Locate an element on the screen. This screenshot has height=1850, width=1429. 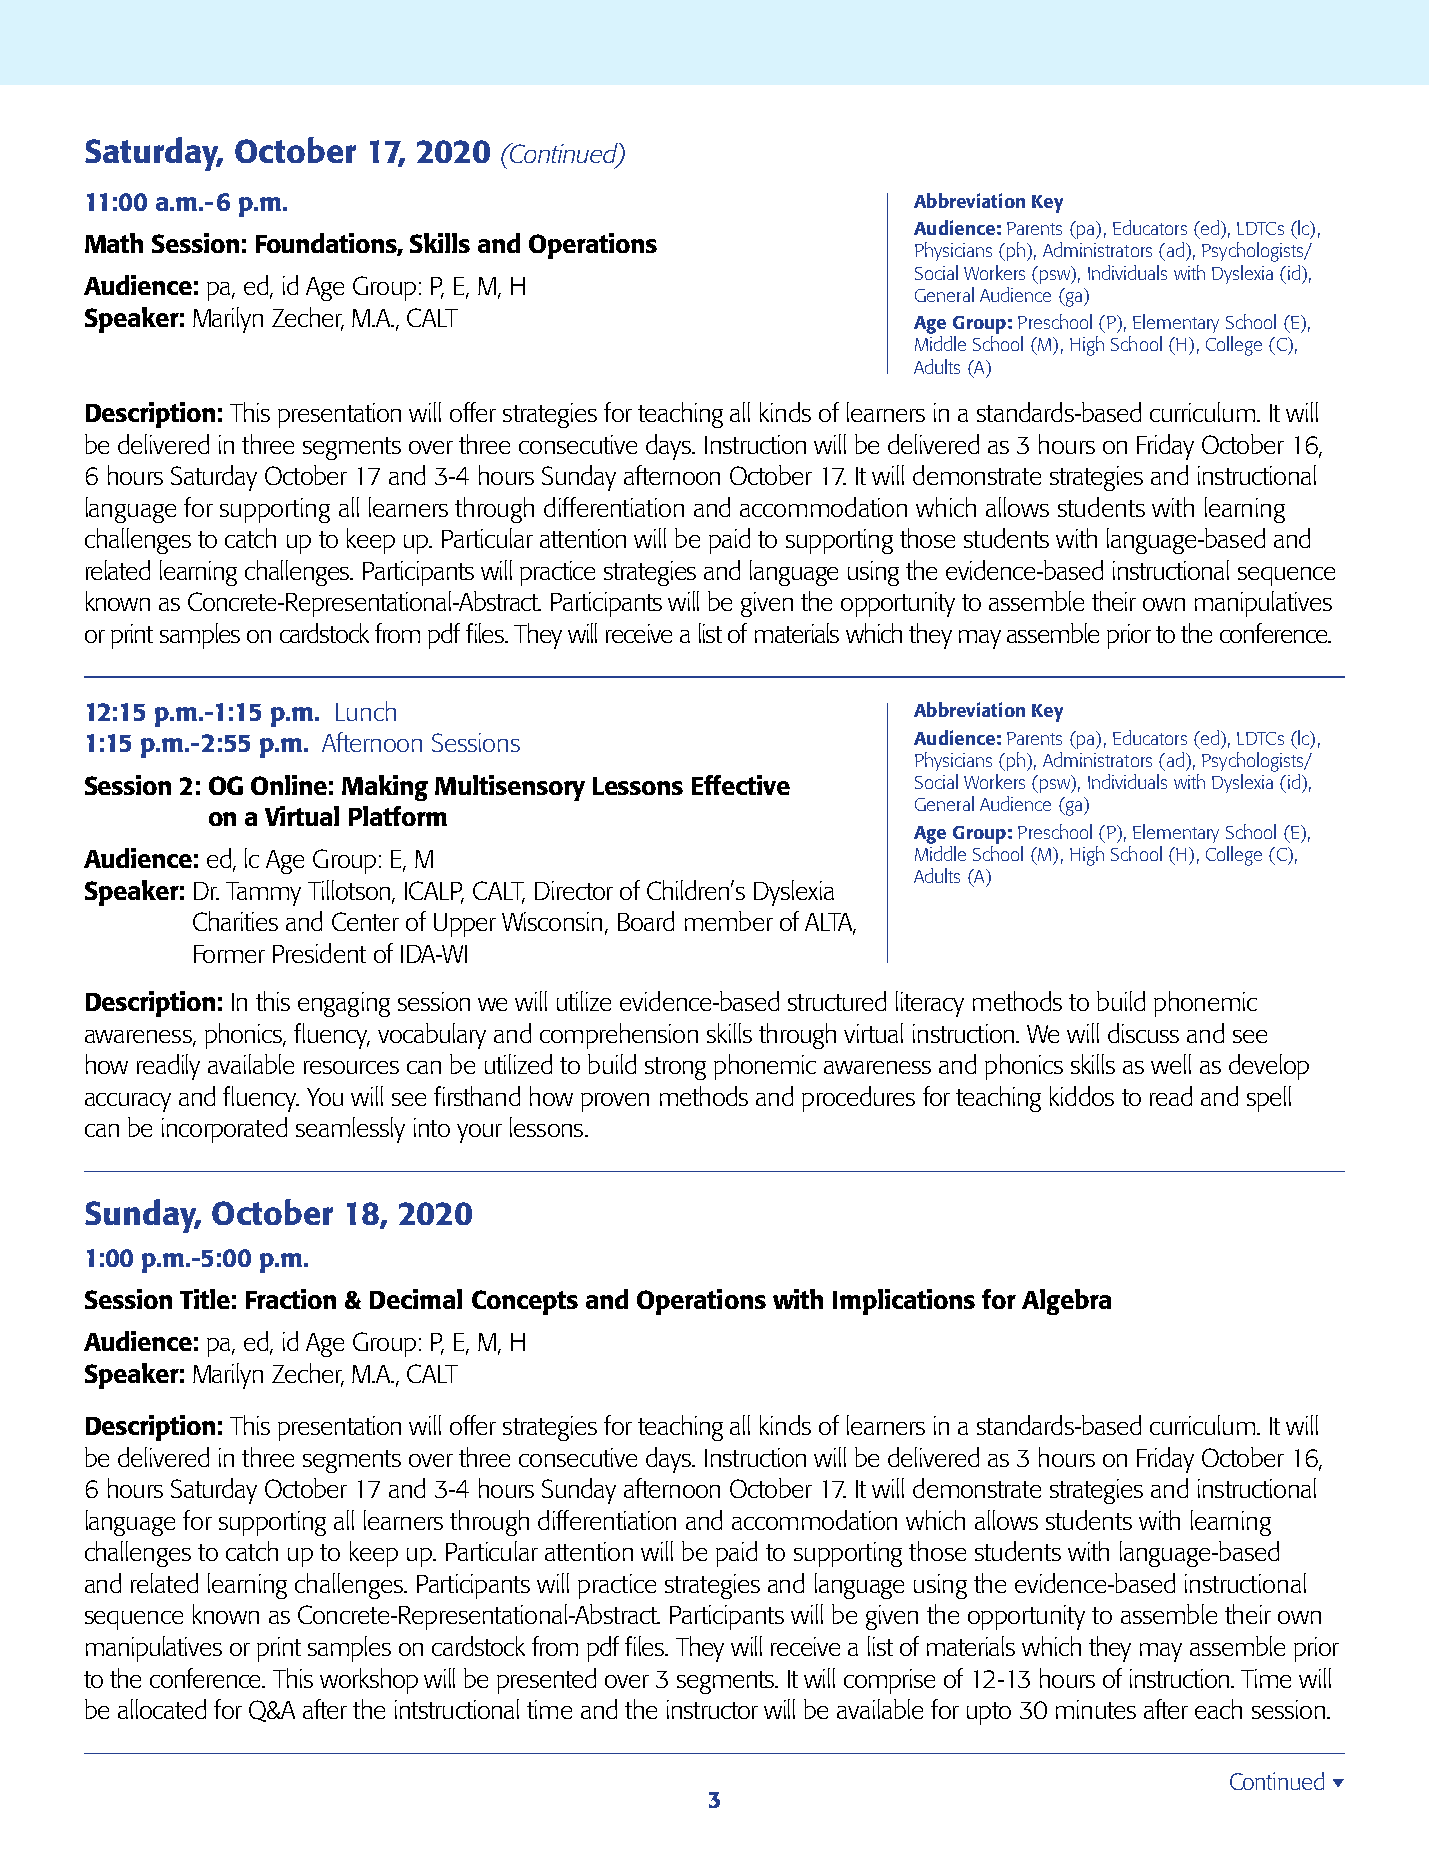
minutes is located at coordinates (1096, 1709).
